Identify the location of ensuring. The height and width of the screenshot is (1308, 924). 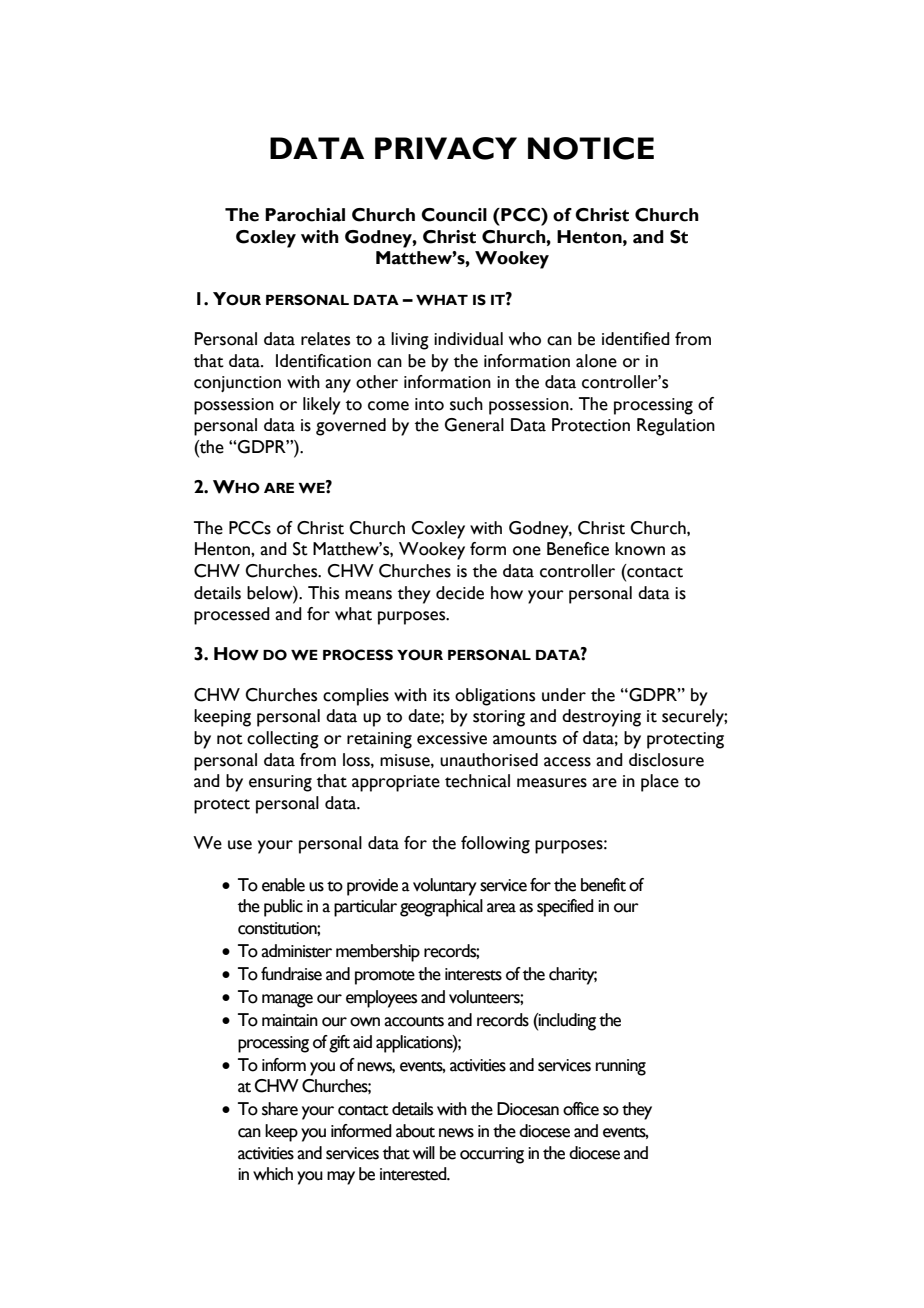
(280, 783).
